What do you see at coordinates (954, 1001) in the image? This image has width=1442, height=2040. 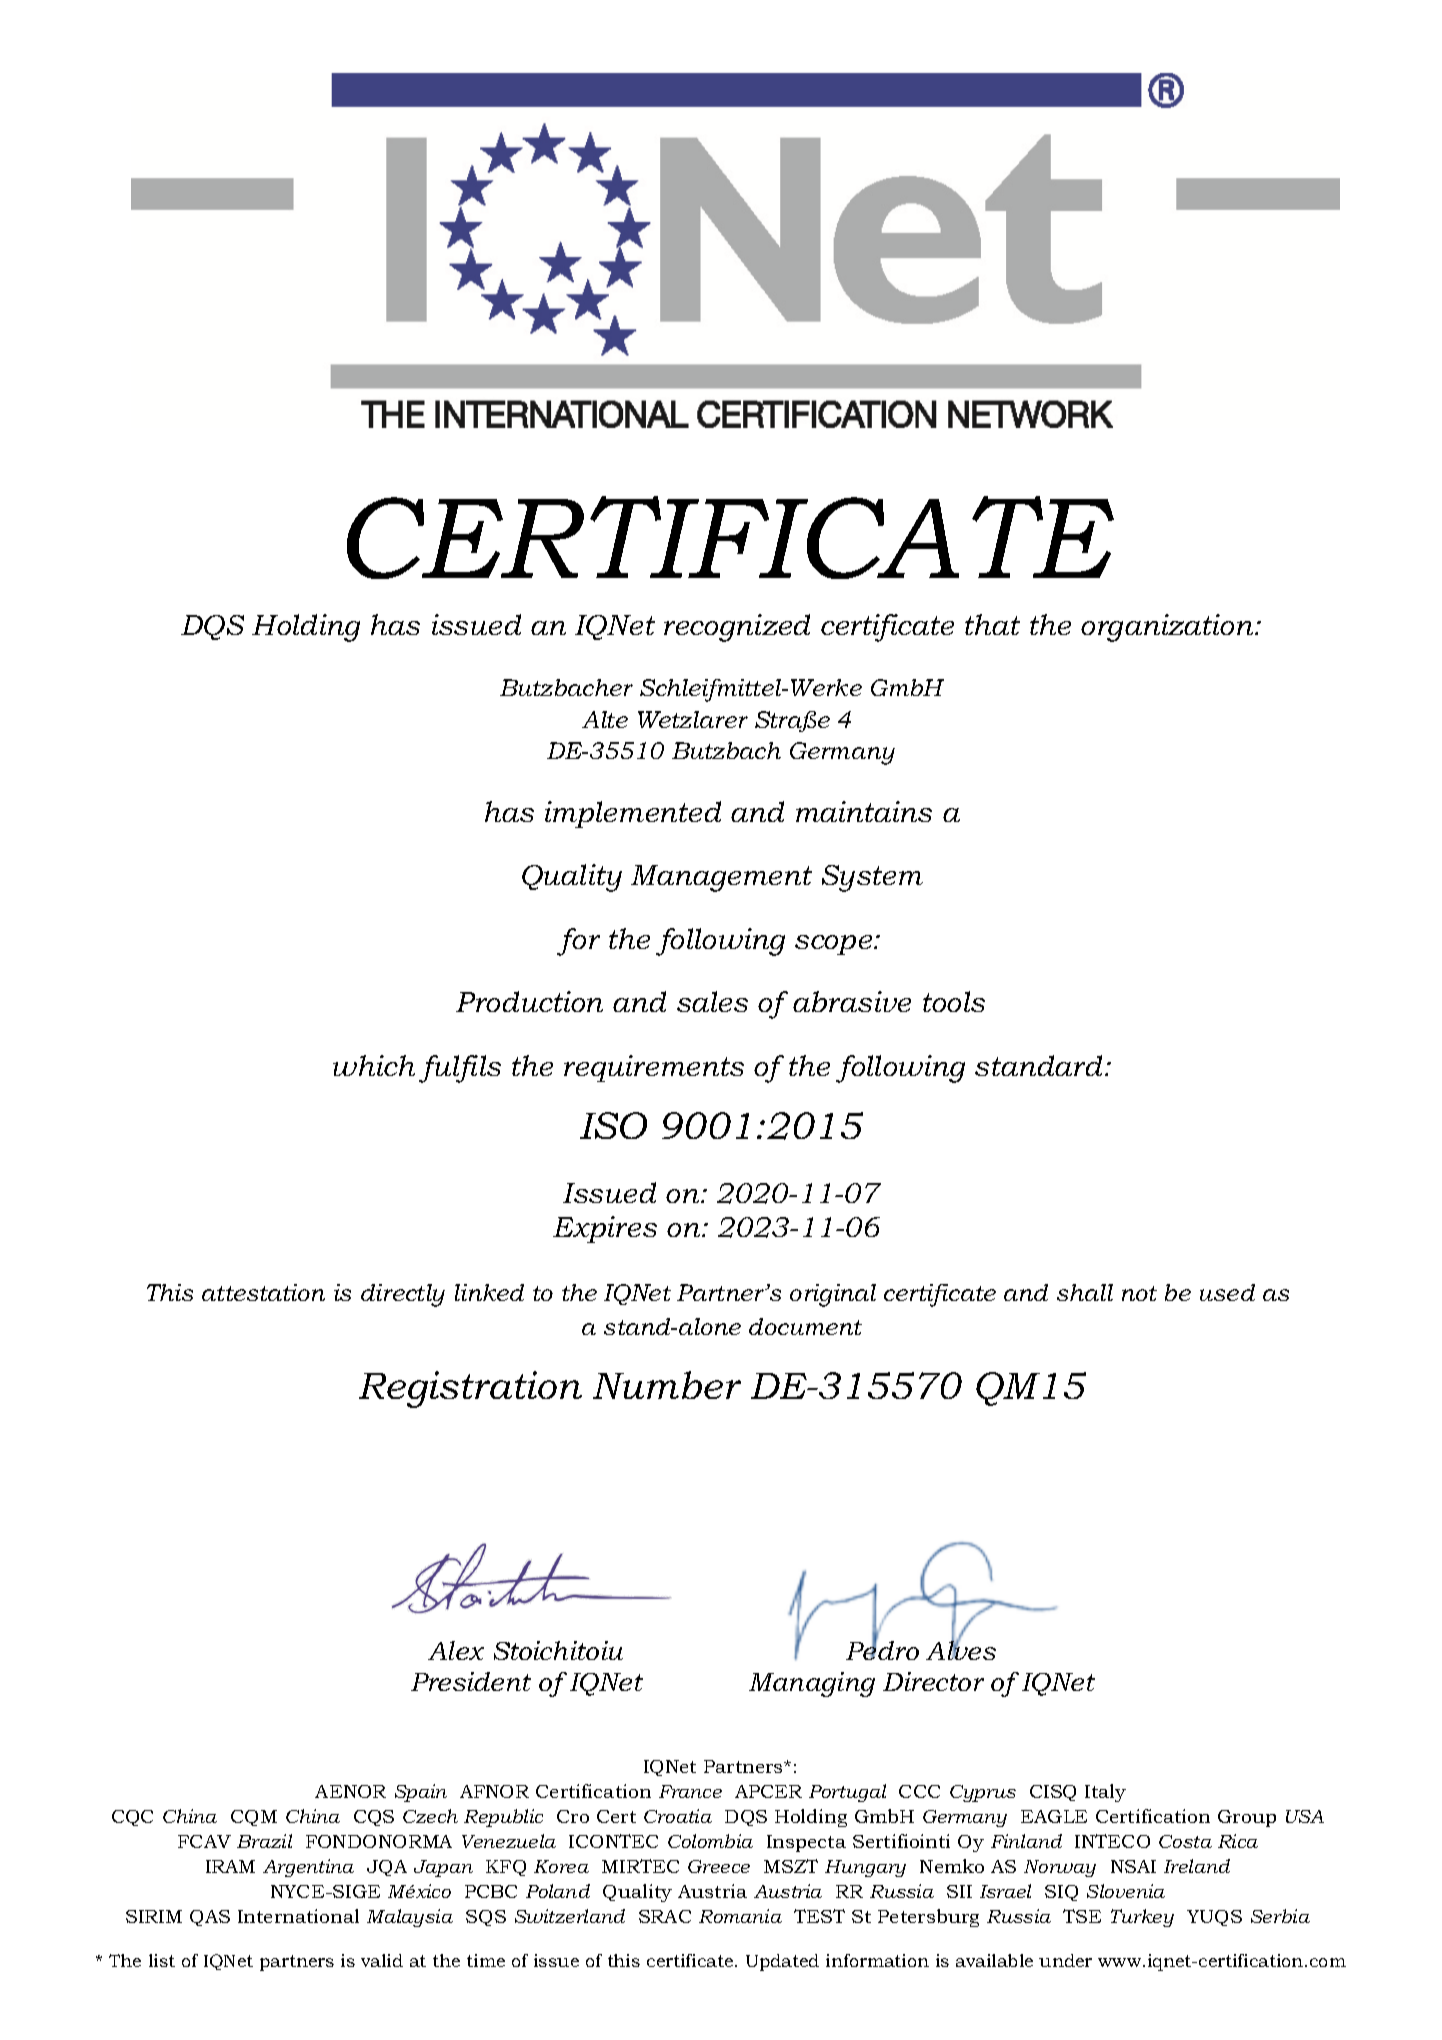 I see `tools` at bounding box center [954, 1001].
